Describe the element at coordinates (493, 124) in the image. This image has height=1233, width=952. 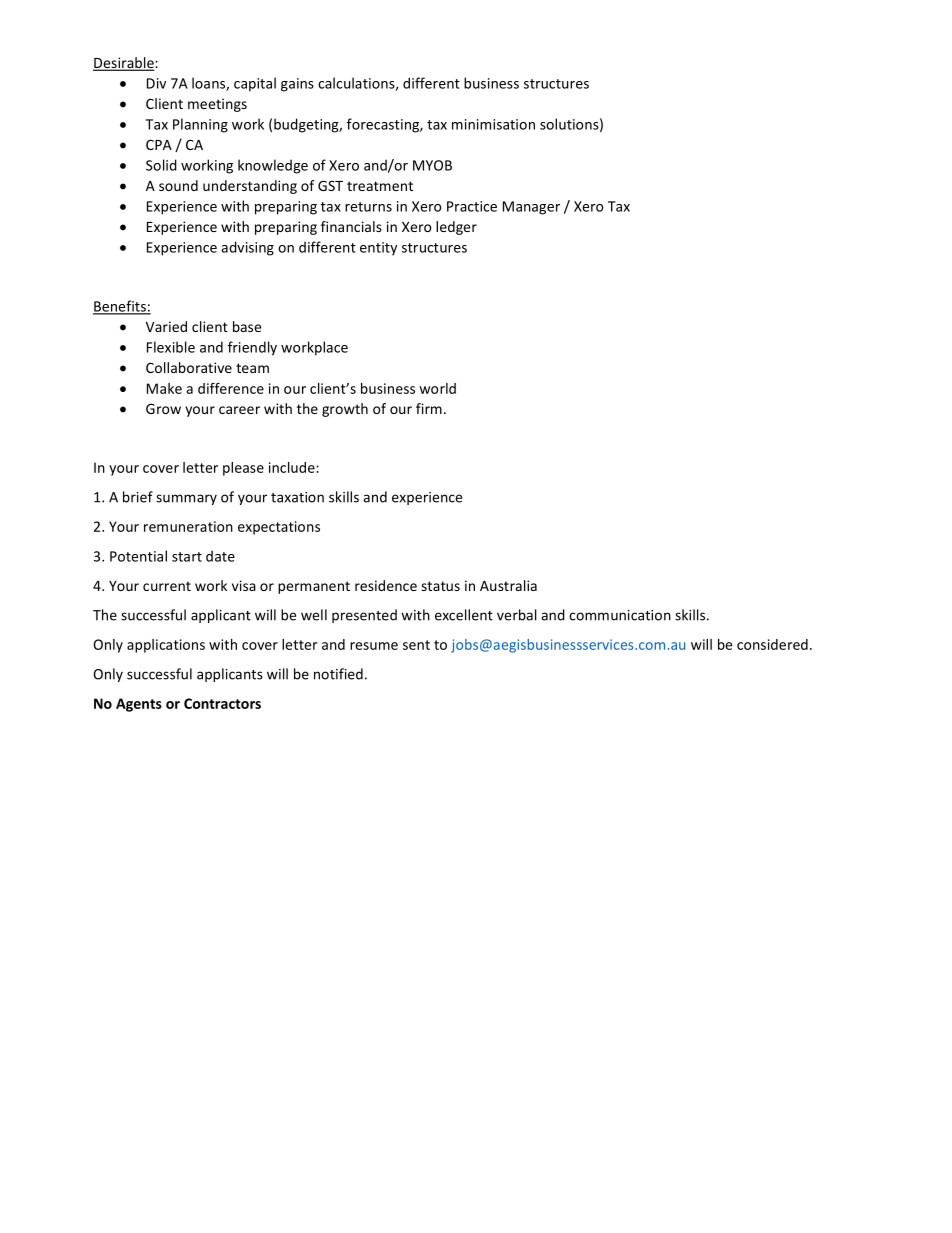
I see `minimisation` at that location.
